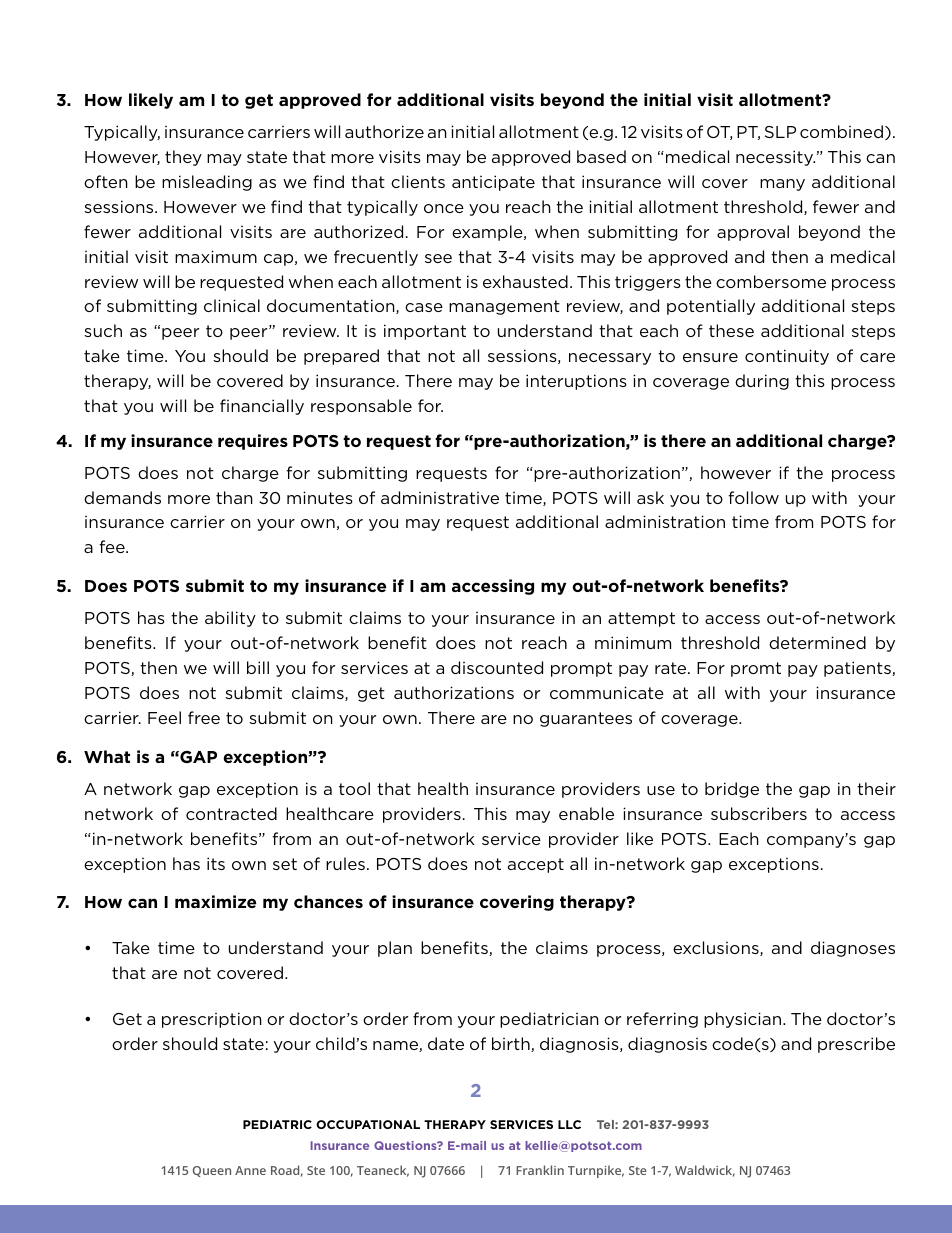  I want to click on discounted, so click(497, 667).
